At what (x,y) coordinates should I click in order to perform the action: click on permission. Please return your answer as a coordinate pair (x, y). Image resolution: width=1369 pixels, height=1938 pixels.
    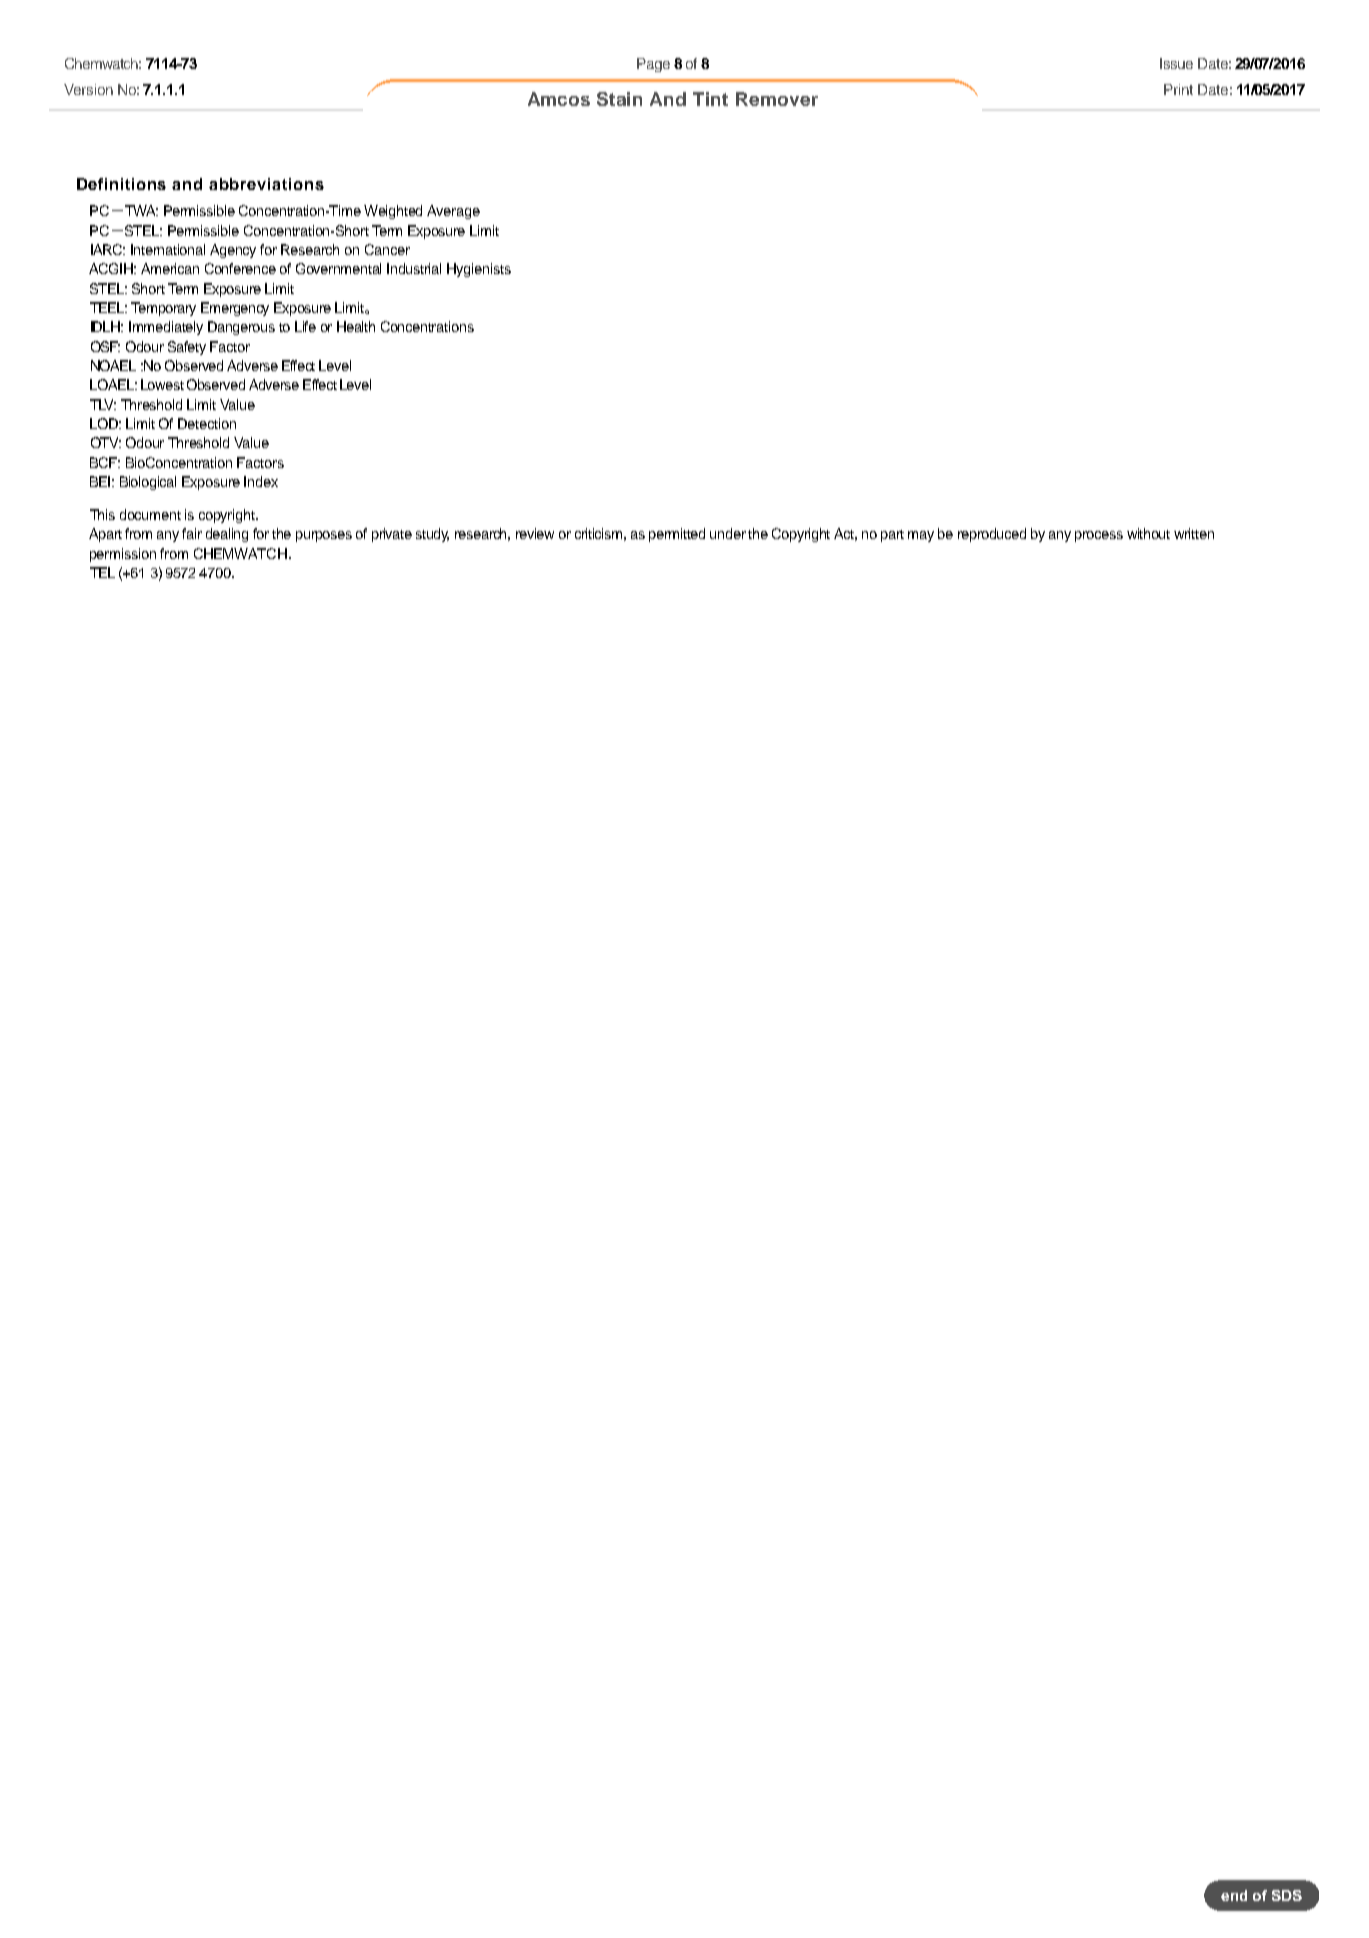
    Looking at the image, I should click on (123, 555).
